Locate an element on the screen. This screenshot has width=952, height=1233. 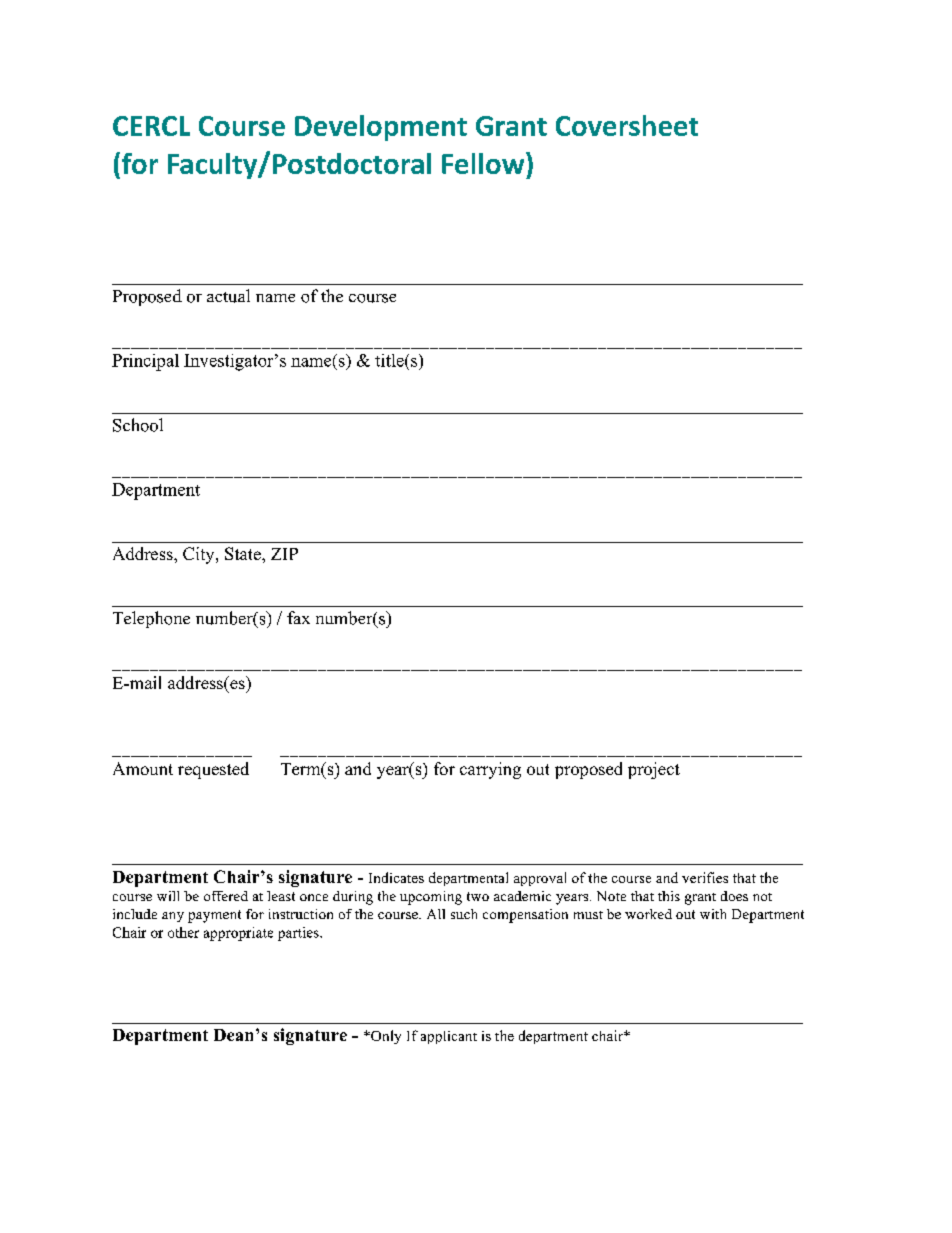
appropriate is located at coordinates (238, 934).
